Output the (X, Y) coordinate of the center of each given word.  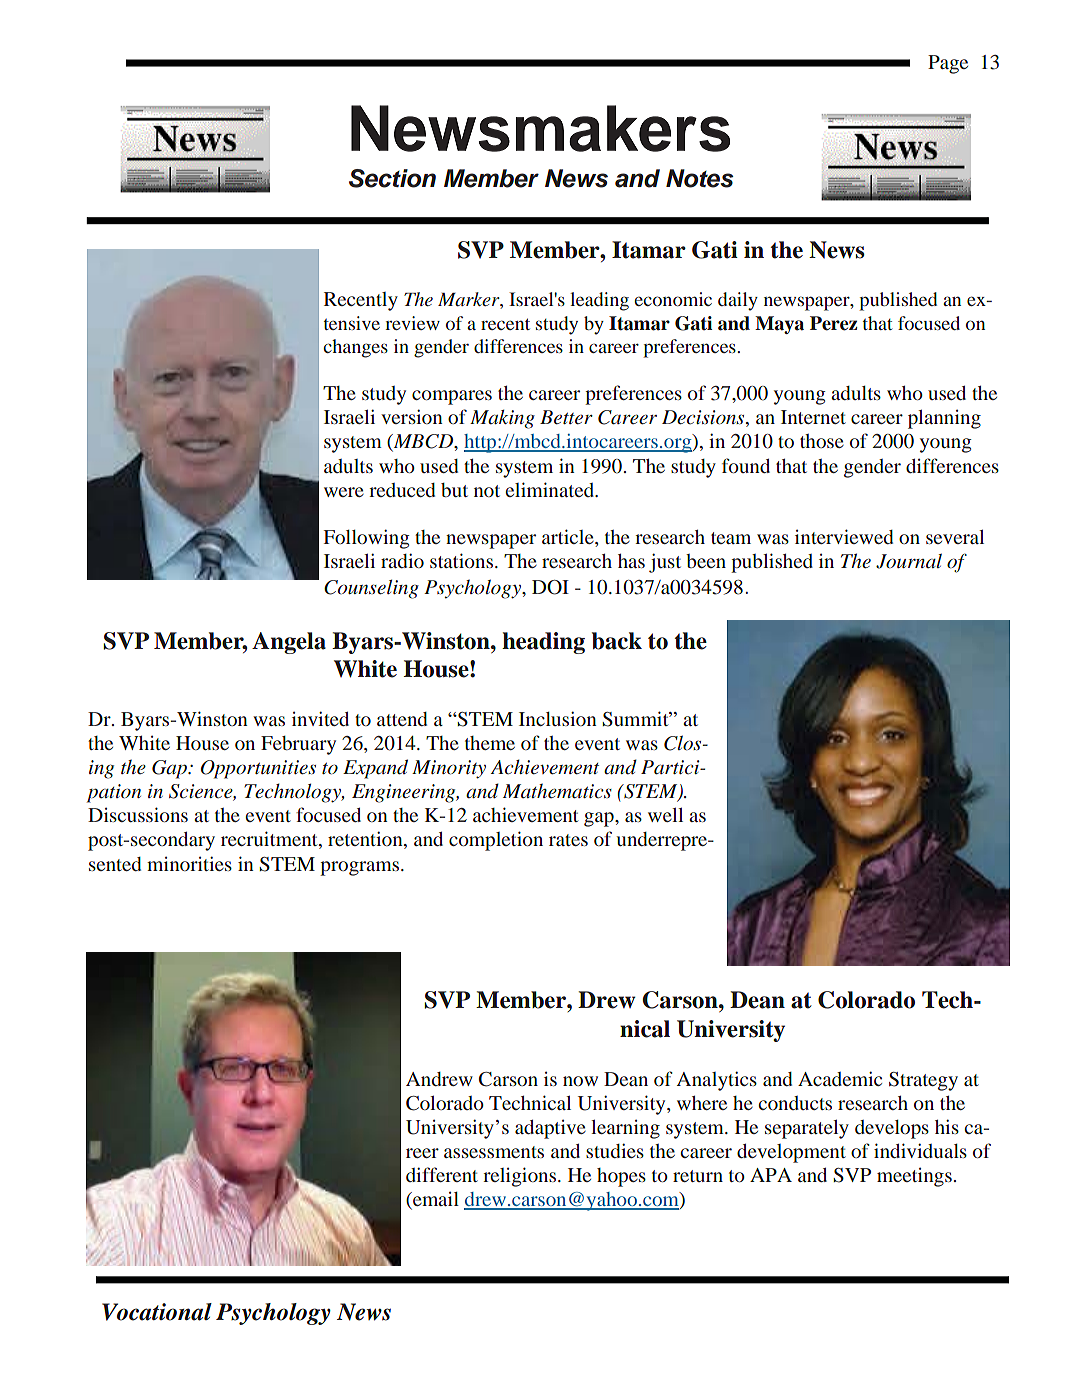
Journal (909, 561)
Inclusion (558, 718)
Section (392, 178)
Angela (289, 643)
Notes (699, 178)
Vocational (157, 1312)
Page (948, 64)
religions (521, 1177)
